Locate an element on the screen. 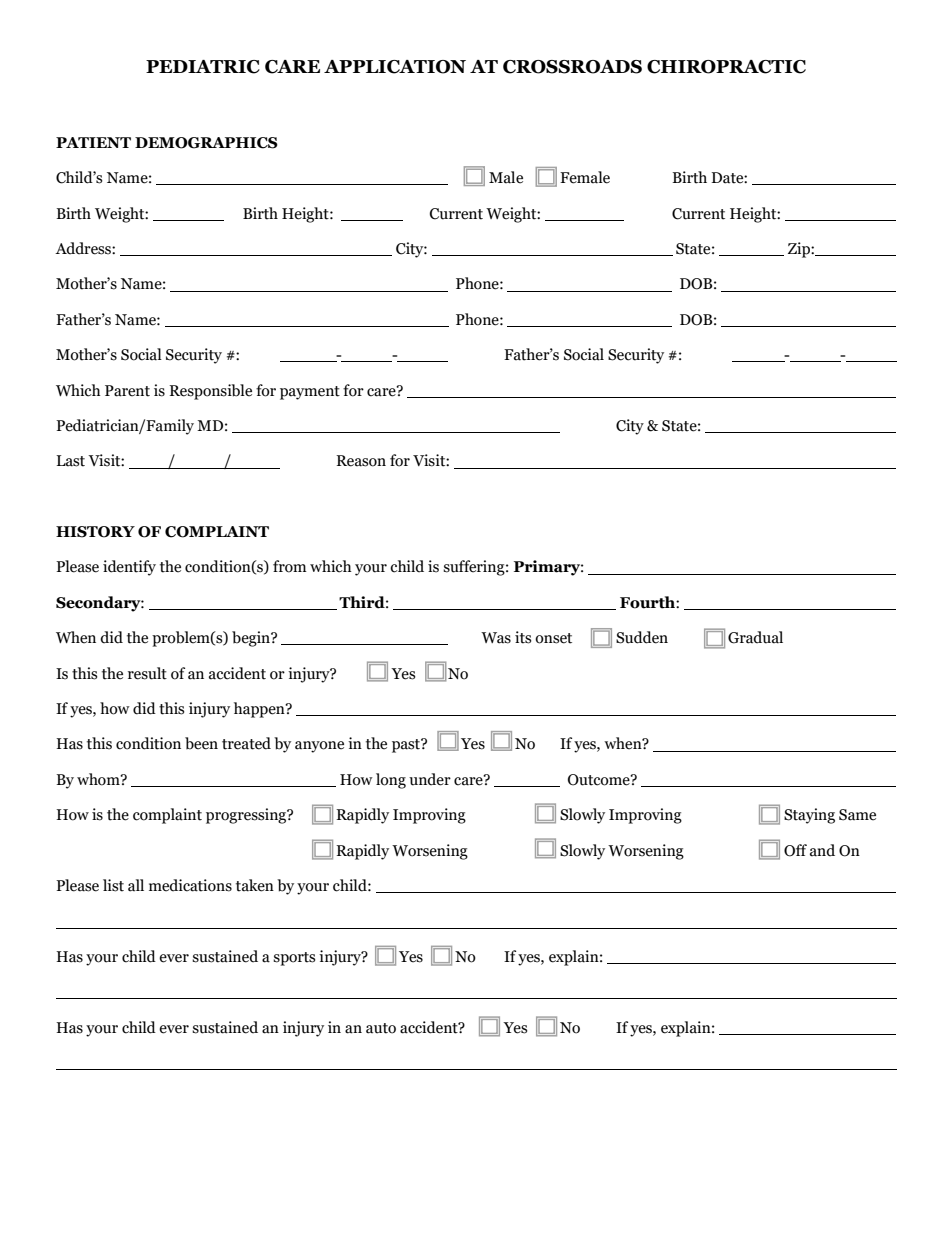  sports is located at coordinates (294, 959).
